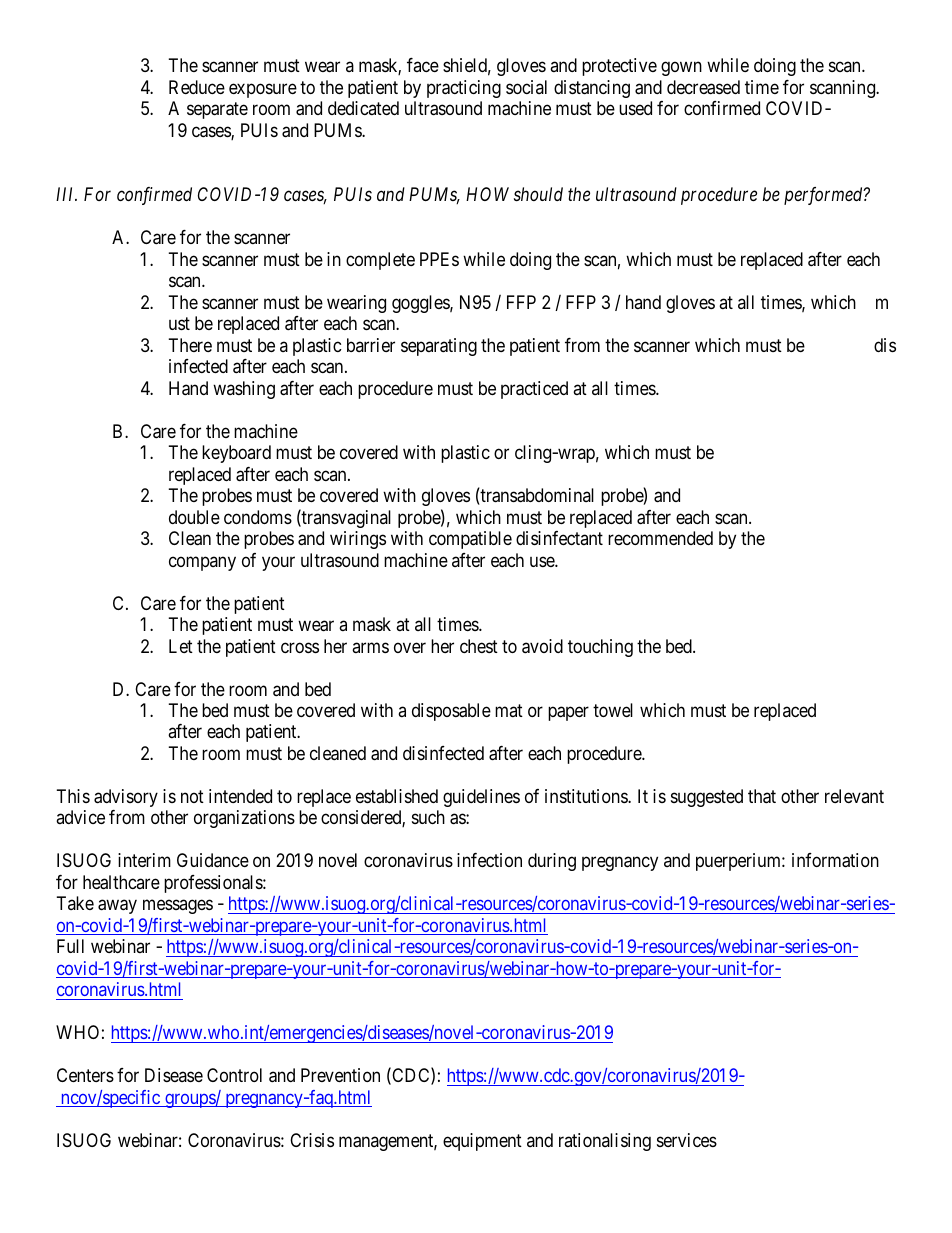 The image size is (952, 1233). What do you see at coordinates (144, 860) in the document?
I see `interim` at bounding box center [144, 860].
